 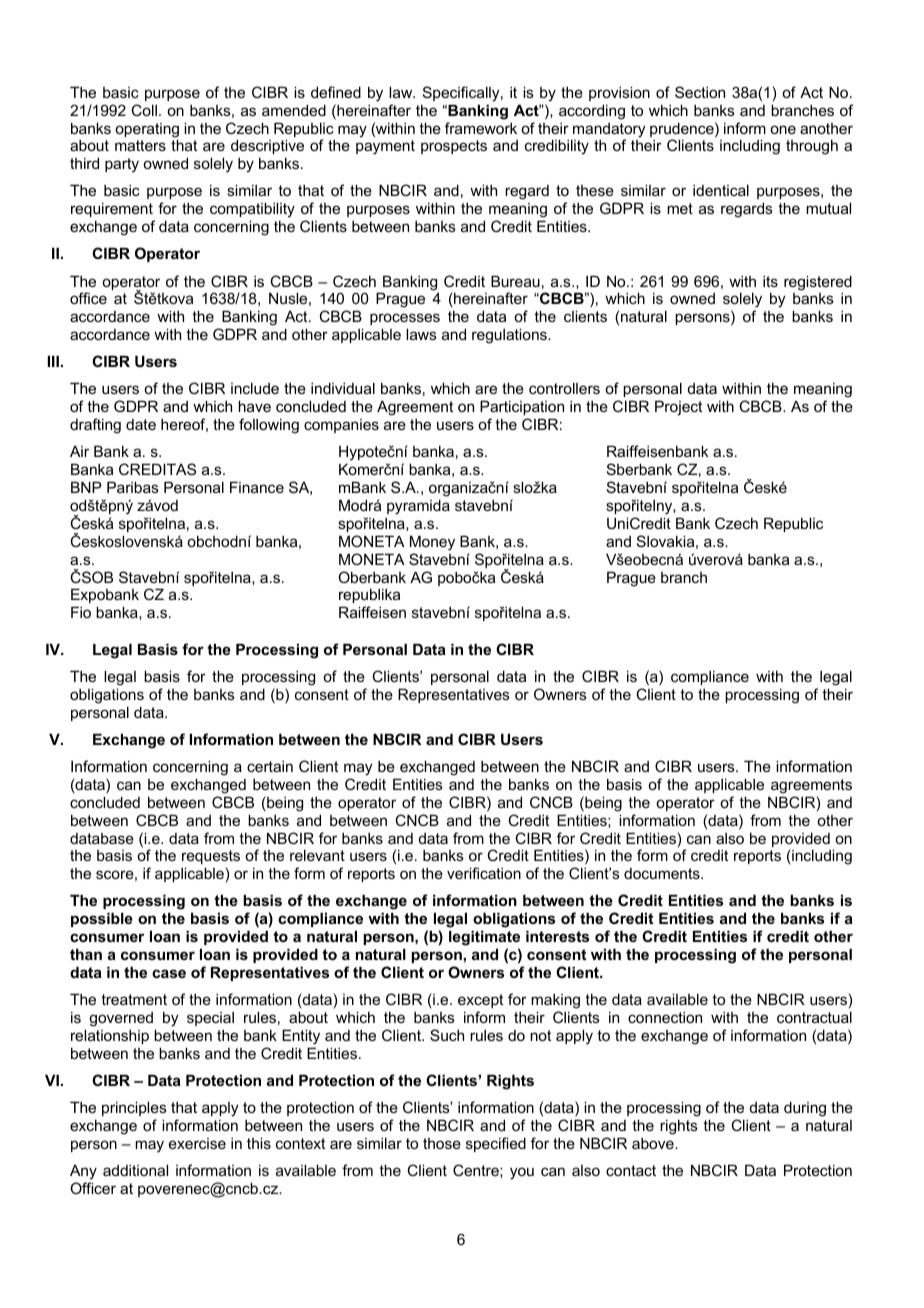 I want to click on those, so click(x=442, y=1143).
